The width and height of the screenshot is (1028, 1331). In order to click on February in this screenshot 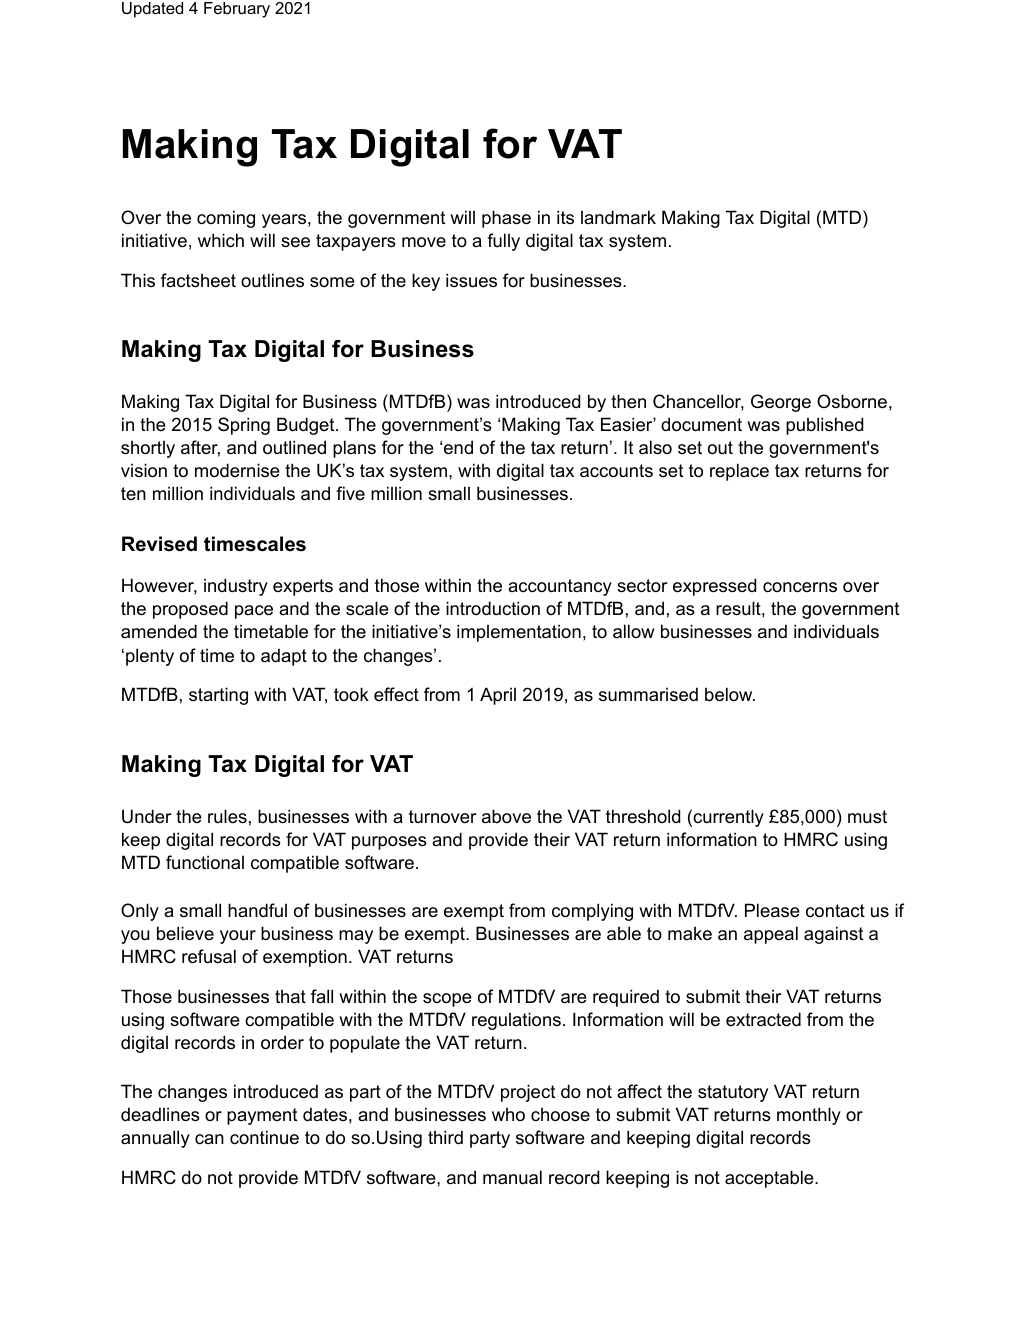, I will do `click(237, 10)`.
